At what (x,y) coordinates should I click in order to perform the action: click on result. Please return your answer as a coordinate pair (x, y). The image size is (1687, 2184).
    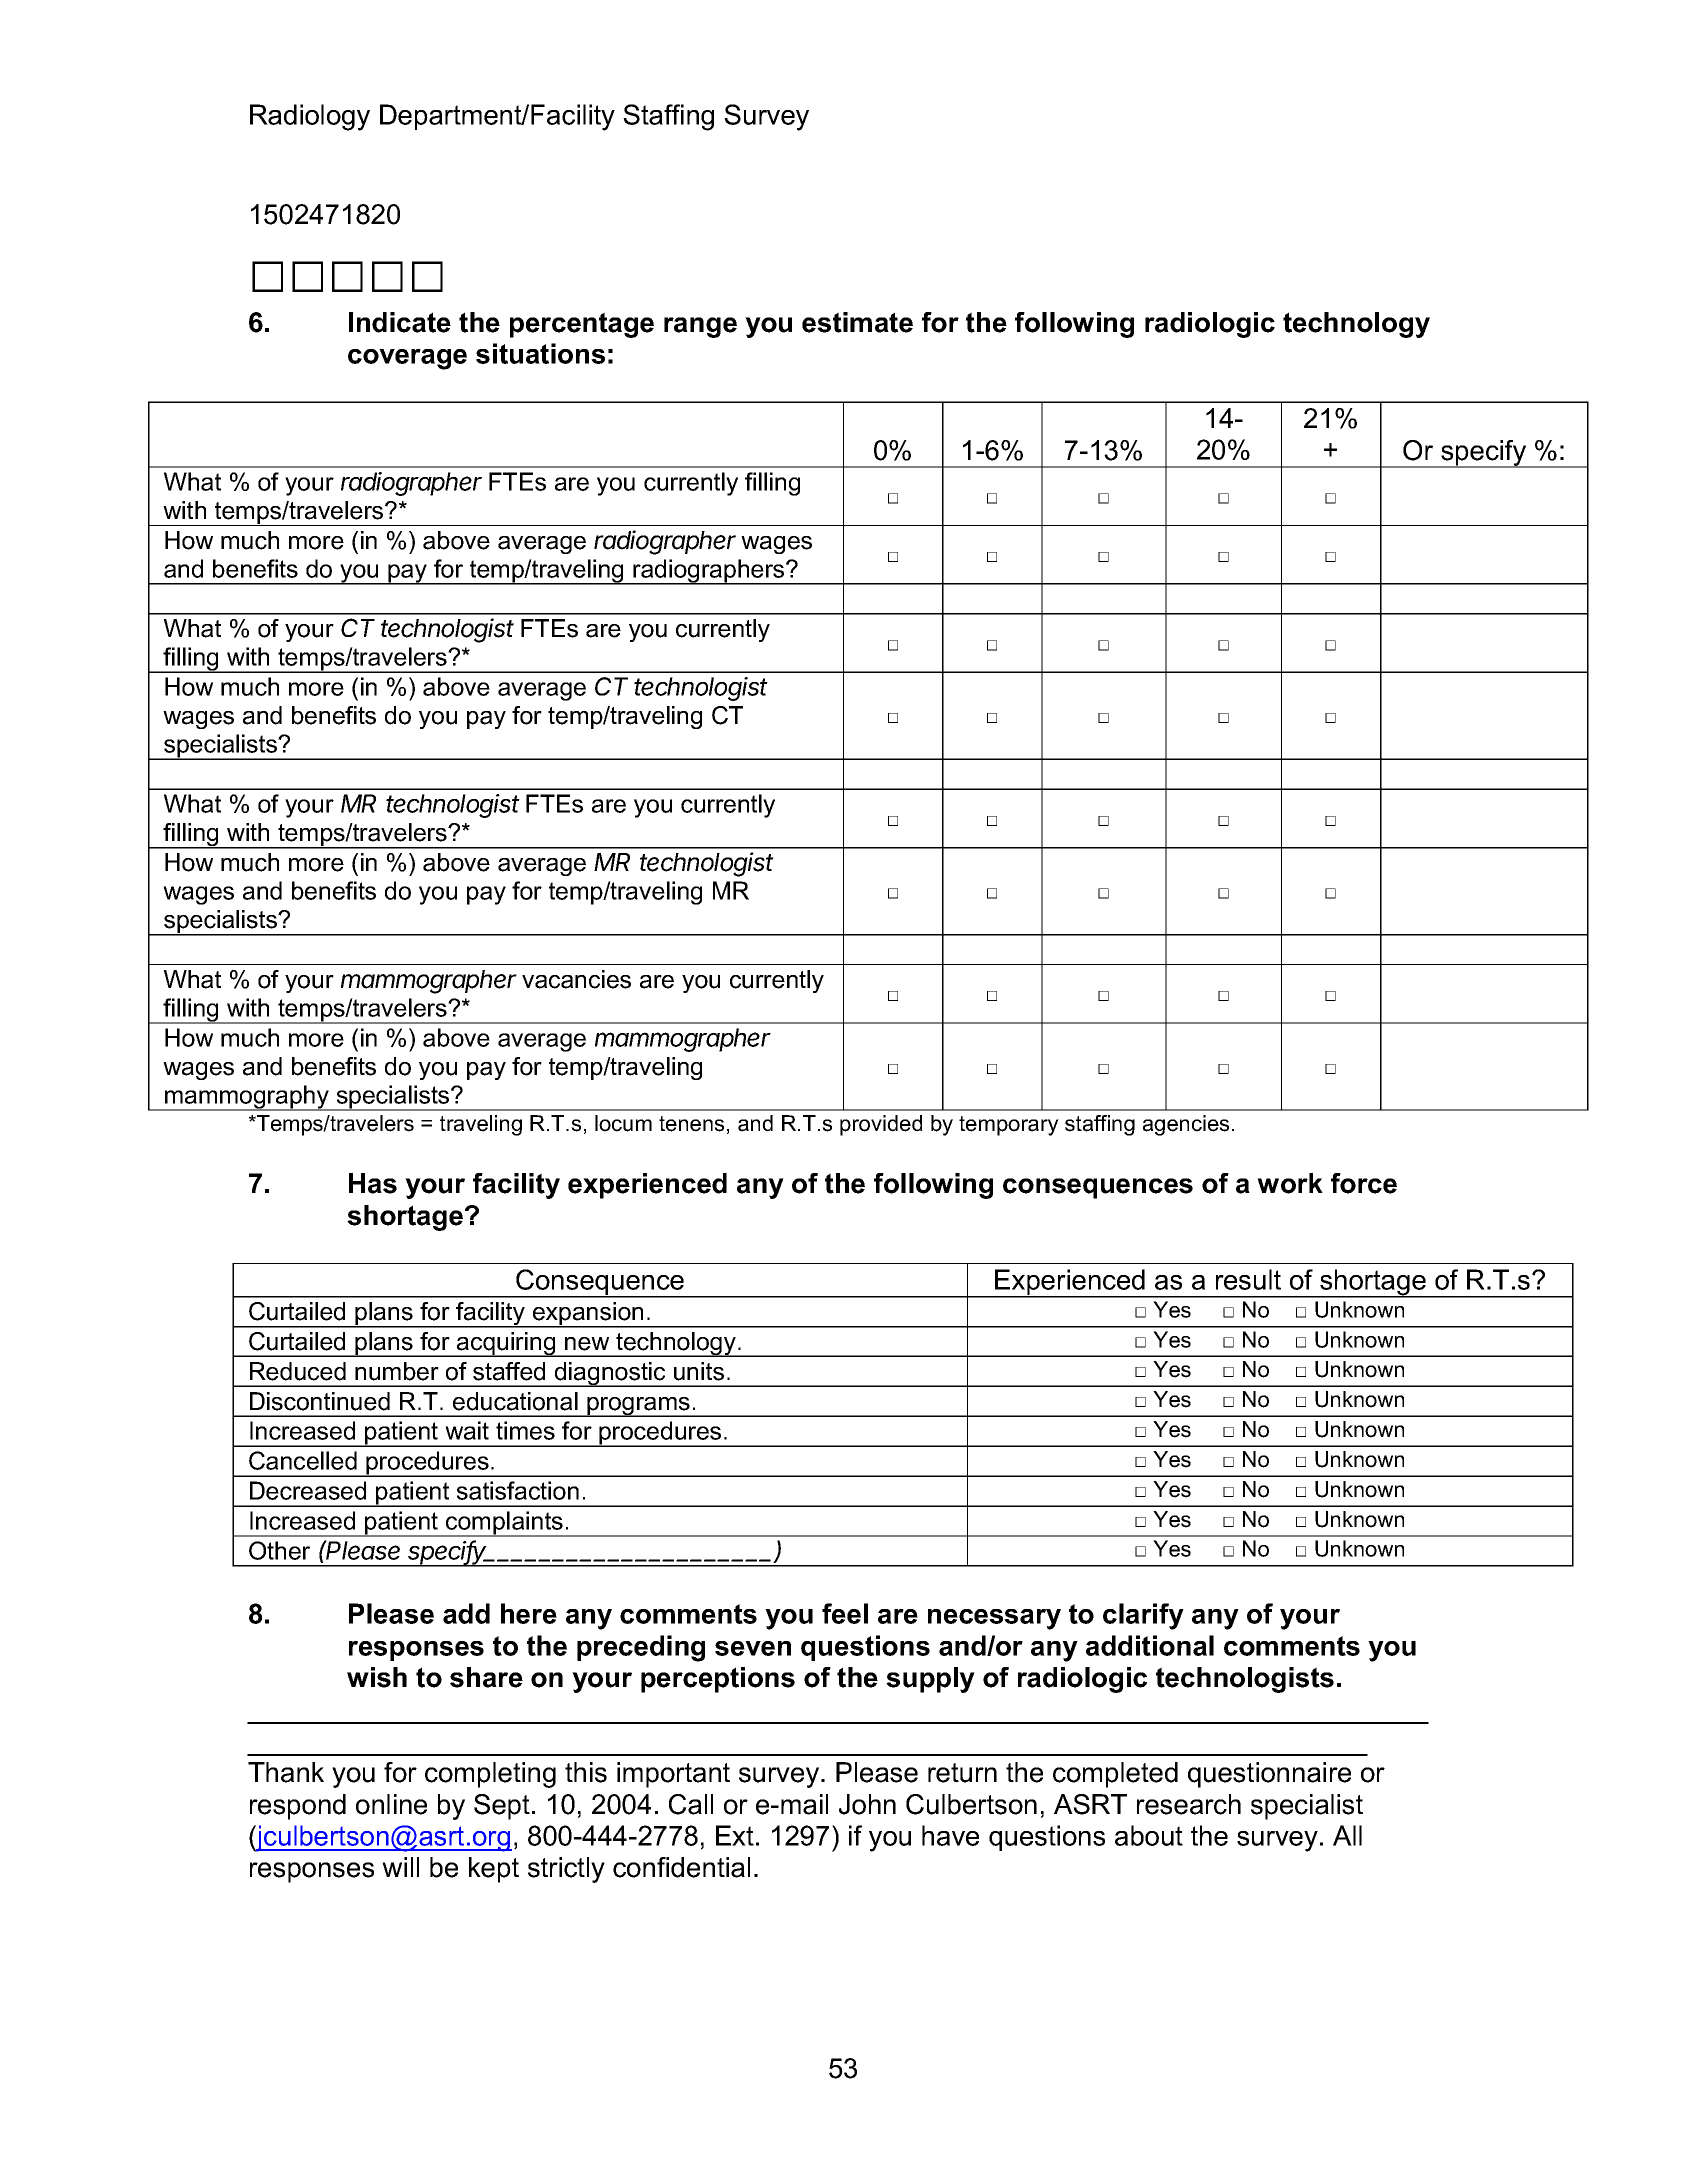
    Looking at the image, I should click on (1248, 1279).
